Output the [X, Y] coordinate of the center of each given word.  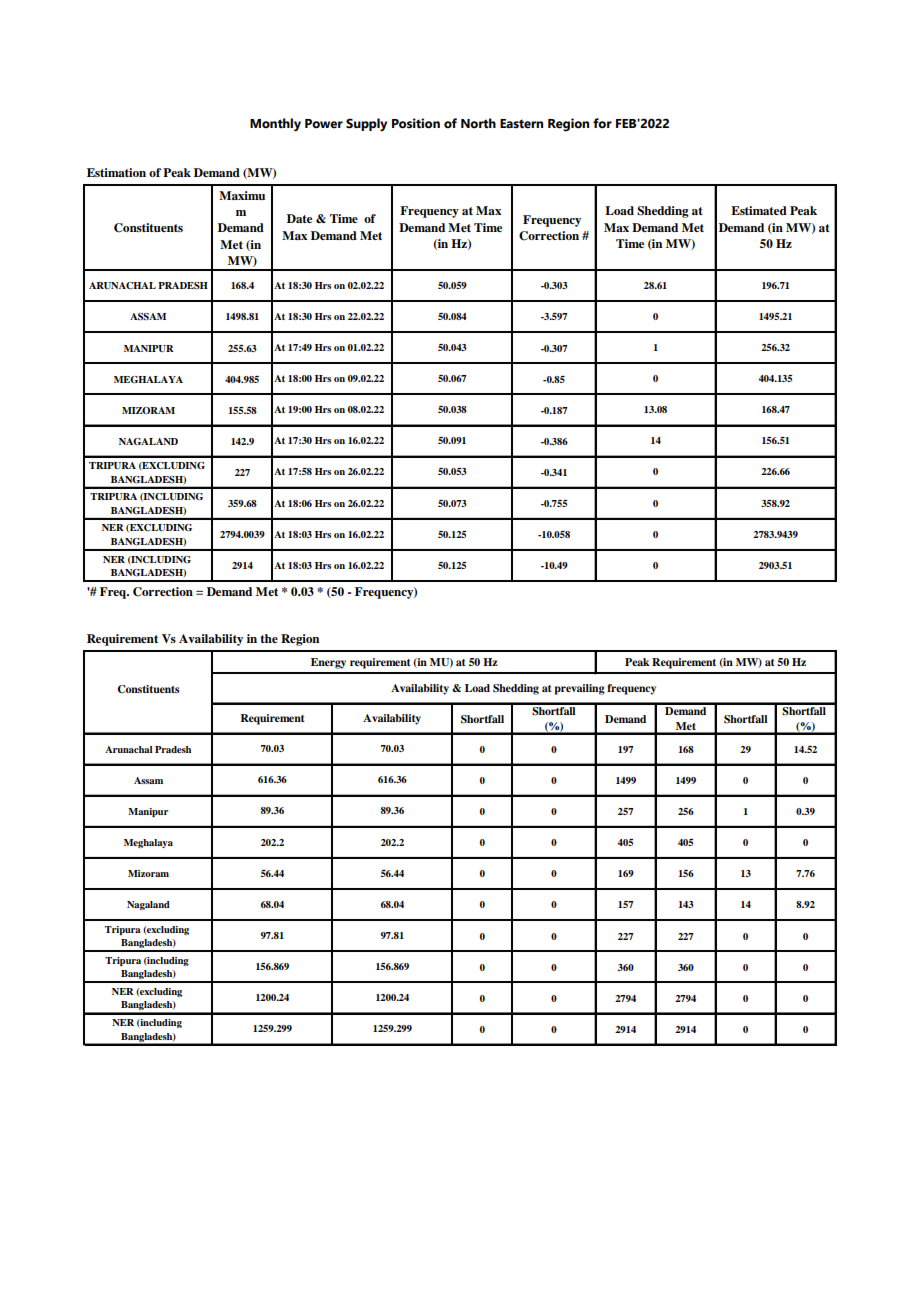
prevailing [579, 689]
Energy [328, 663]
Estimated [759, 210]
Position [416, 123]
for [602, 123]
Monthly [275, 124]
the [269, 638]
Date [299, 218]
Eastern [521, 124]
